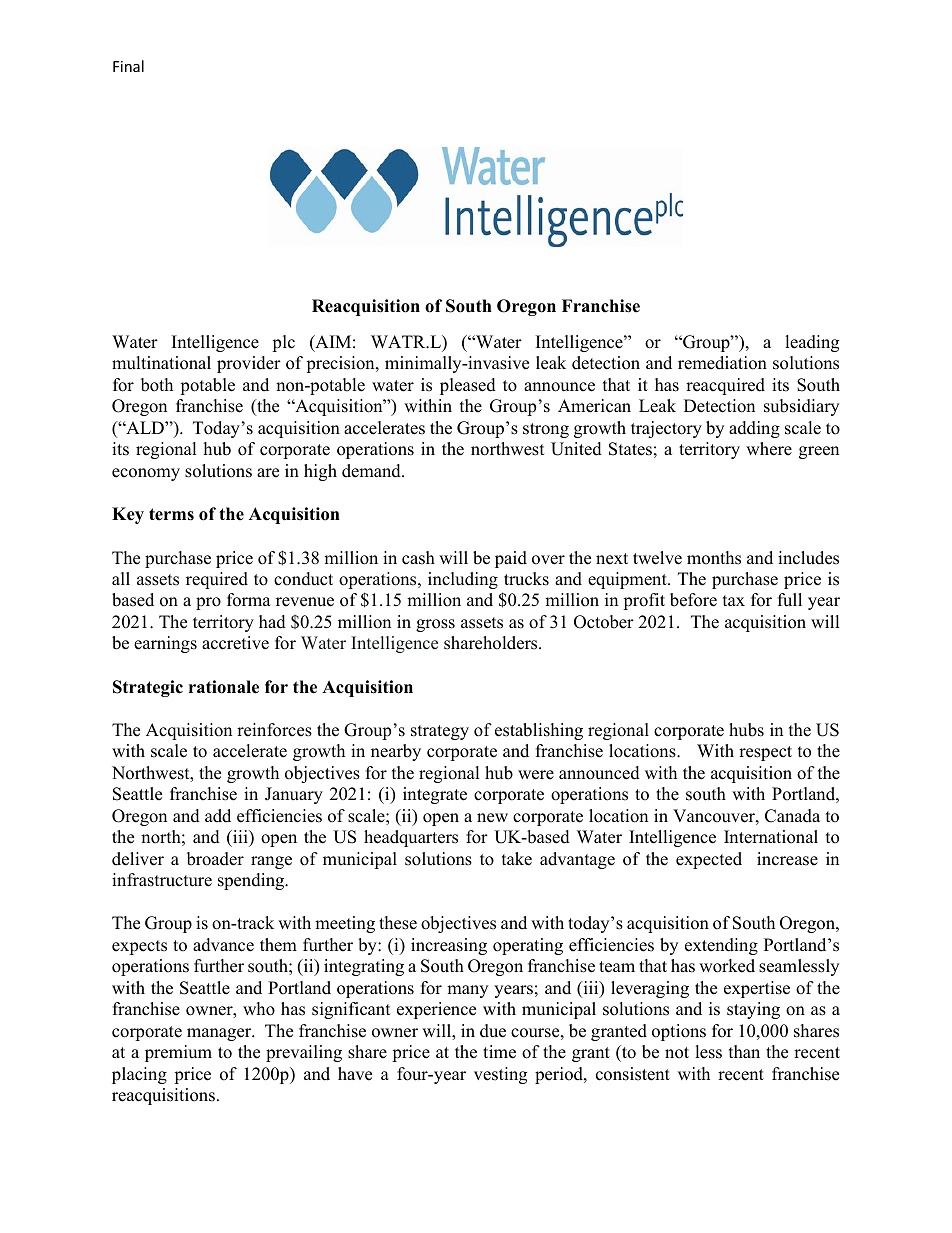 Image resolution: width=952 pixels, height=1233 pixels. I want to click on Final, so click(128, 66).
